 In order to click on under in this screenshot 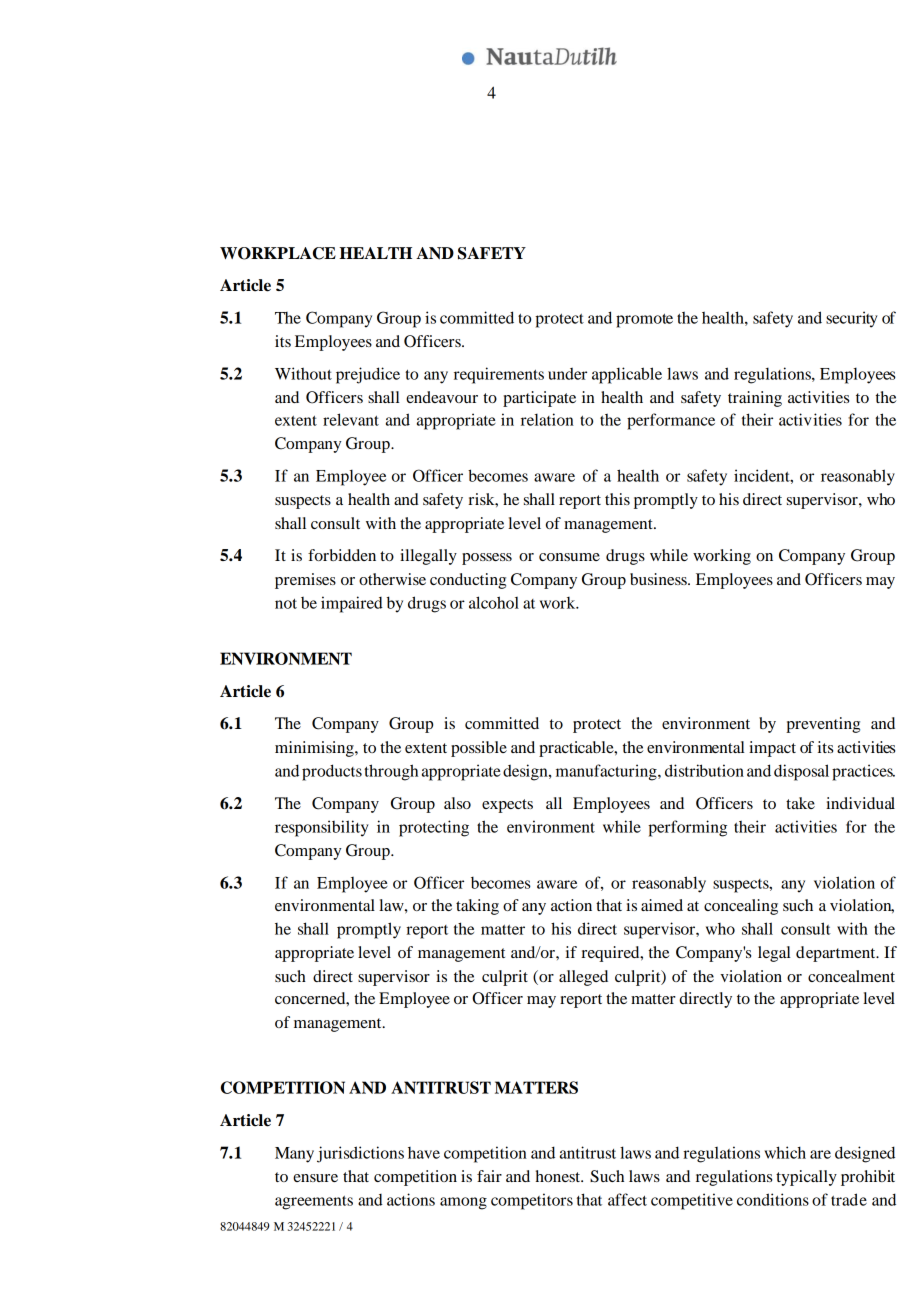, I will do `click(567, 374)`.
